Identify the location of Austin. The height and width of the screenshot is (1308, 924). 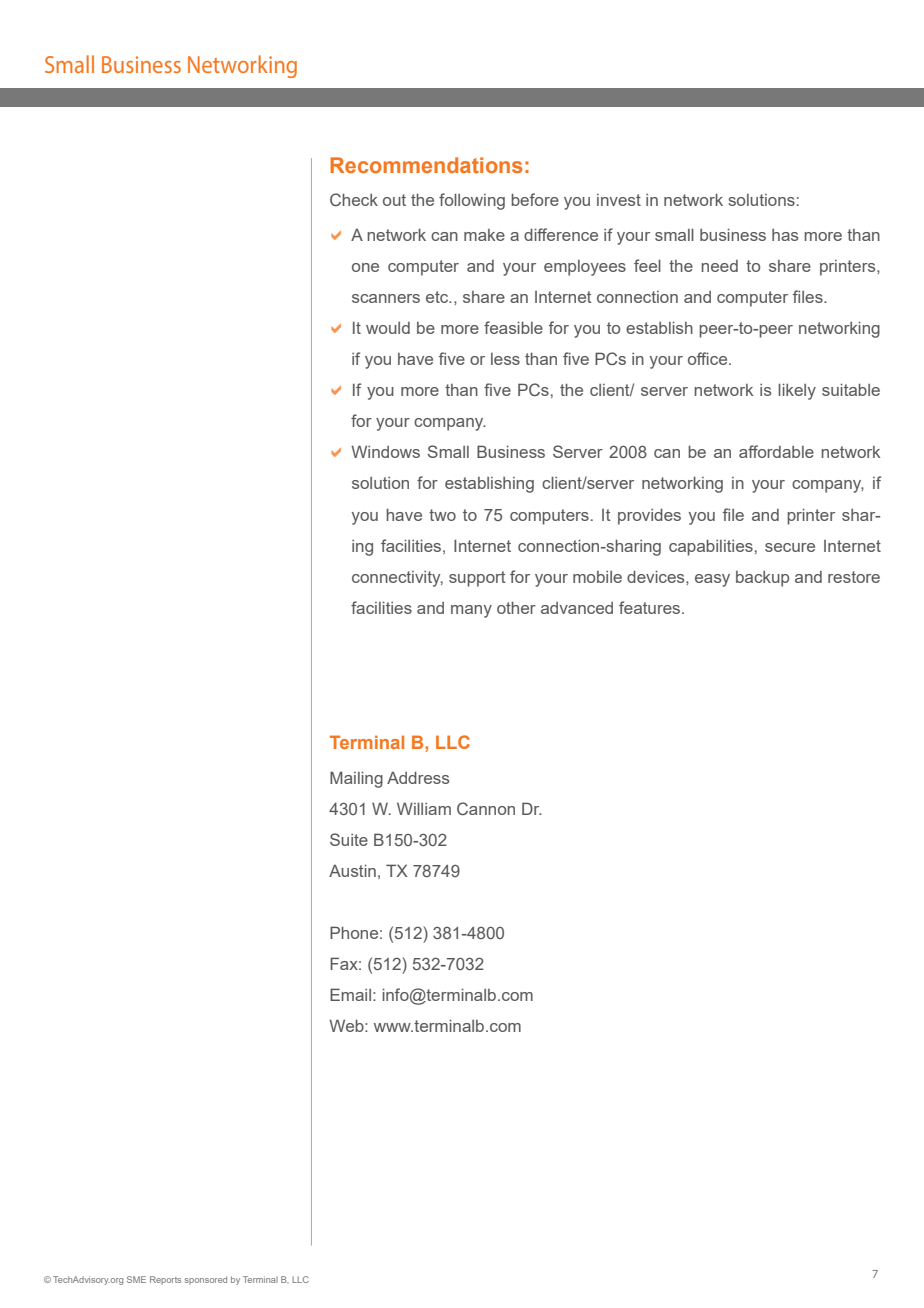
(352, 870).
